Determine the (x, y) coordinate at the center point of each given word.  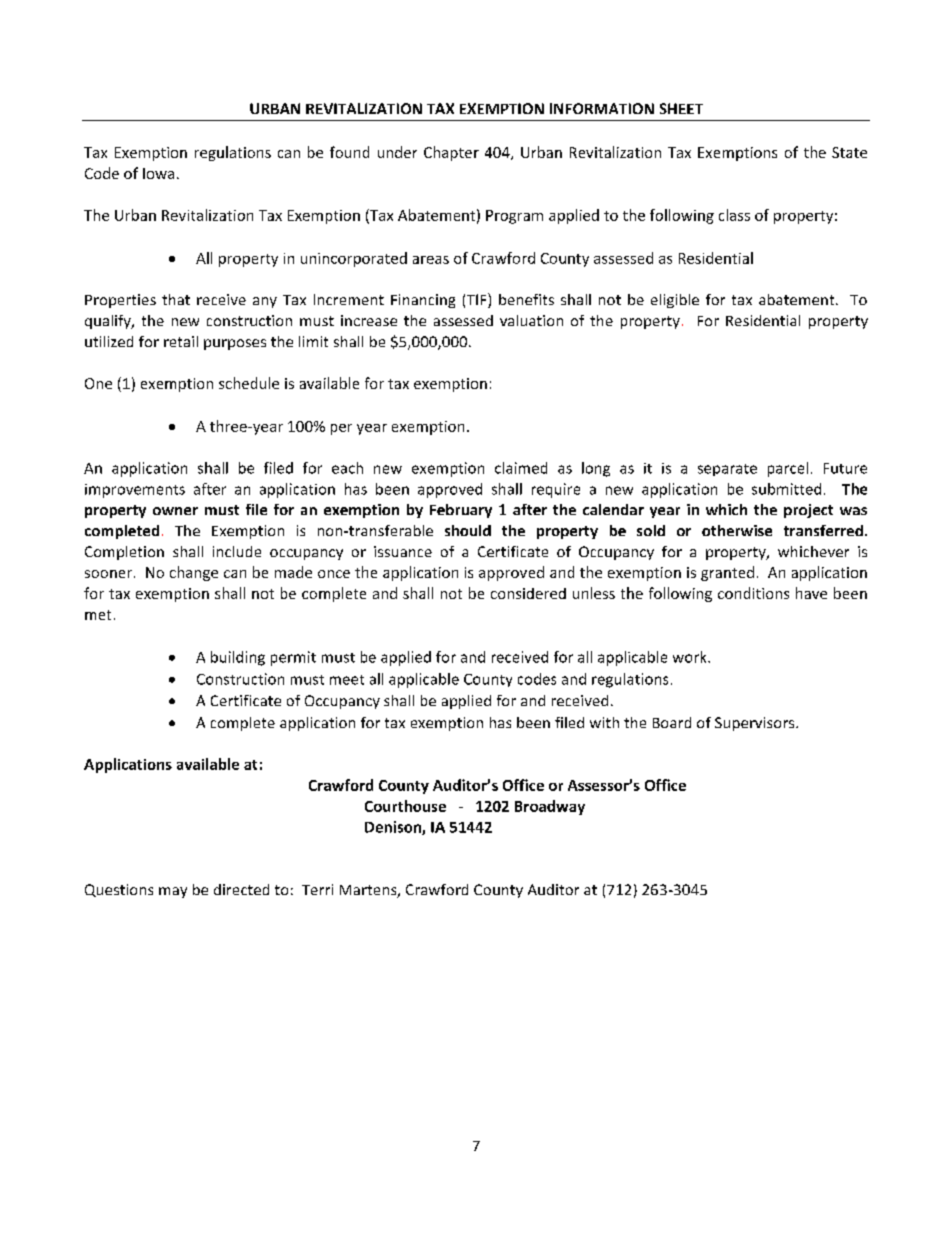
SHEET (681, 108)
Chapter (451, 153)
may (173, 892)
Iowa (158, 173)
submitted (786, 489)
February (461, 511)
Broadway (550, 807)
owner (175, 511)
